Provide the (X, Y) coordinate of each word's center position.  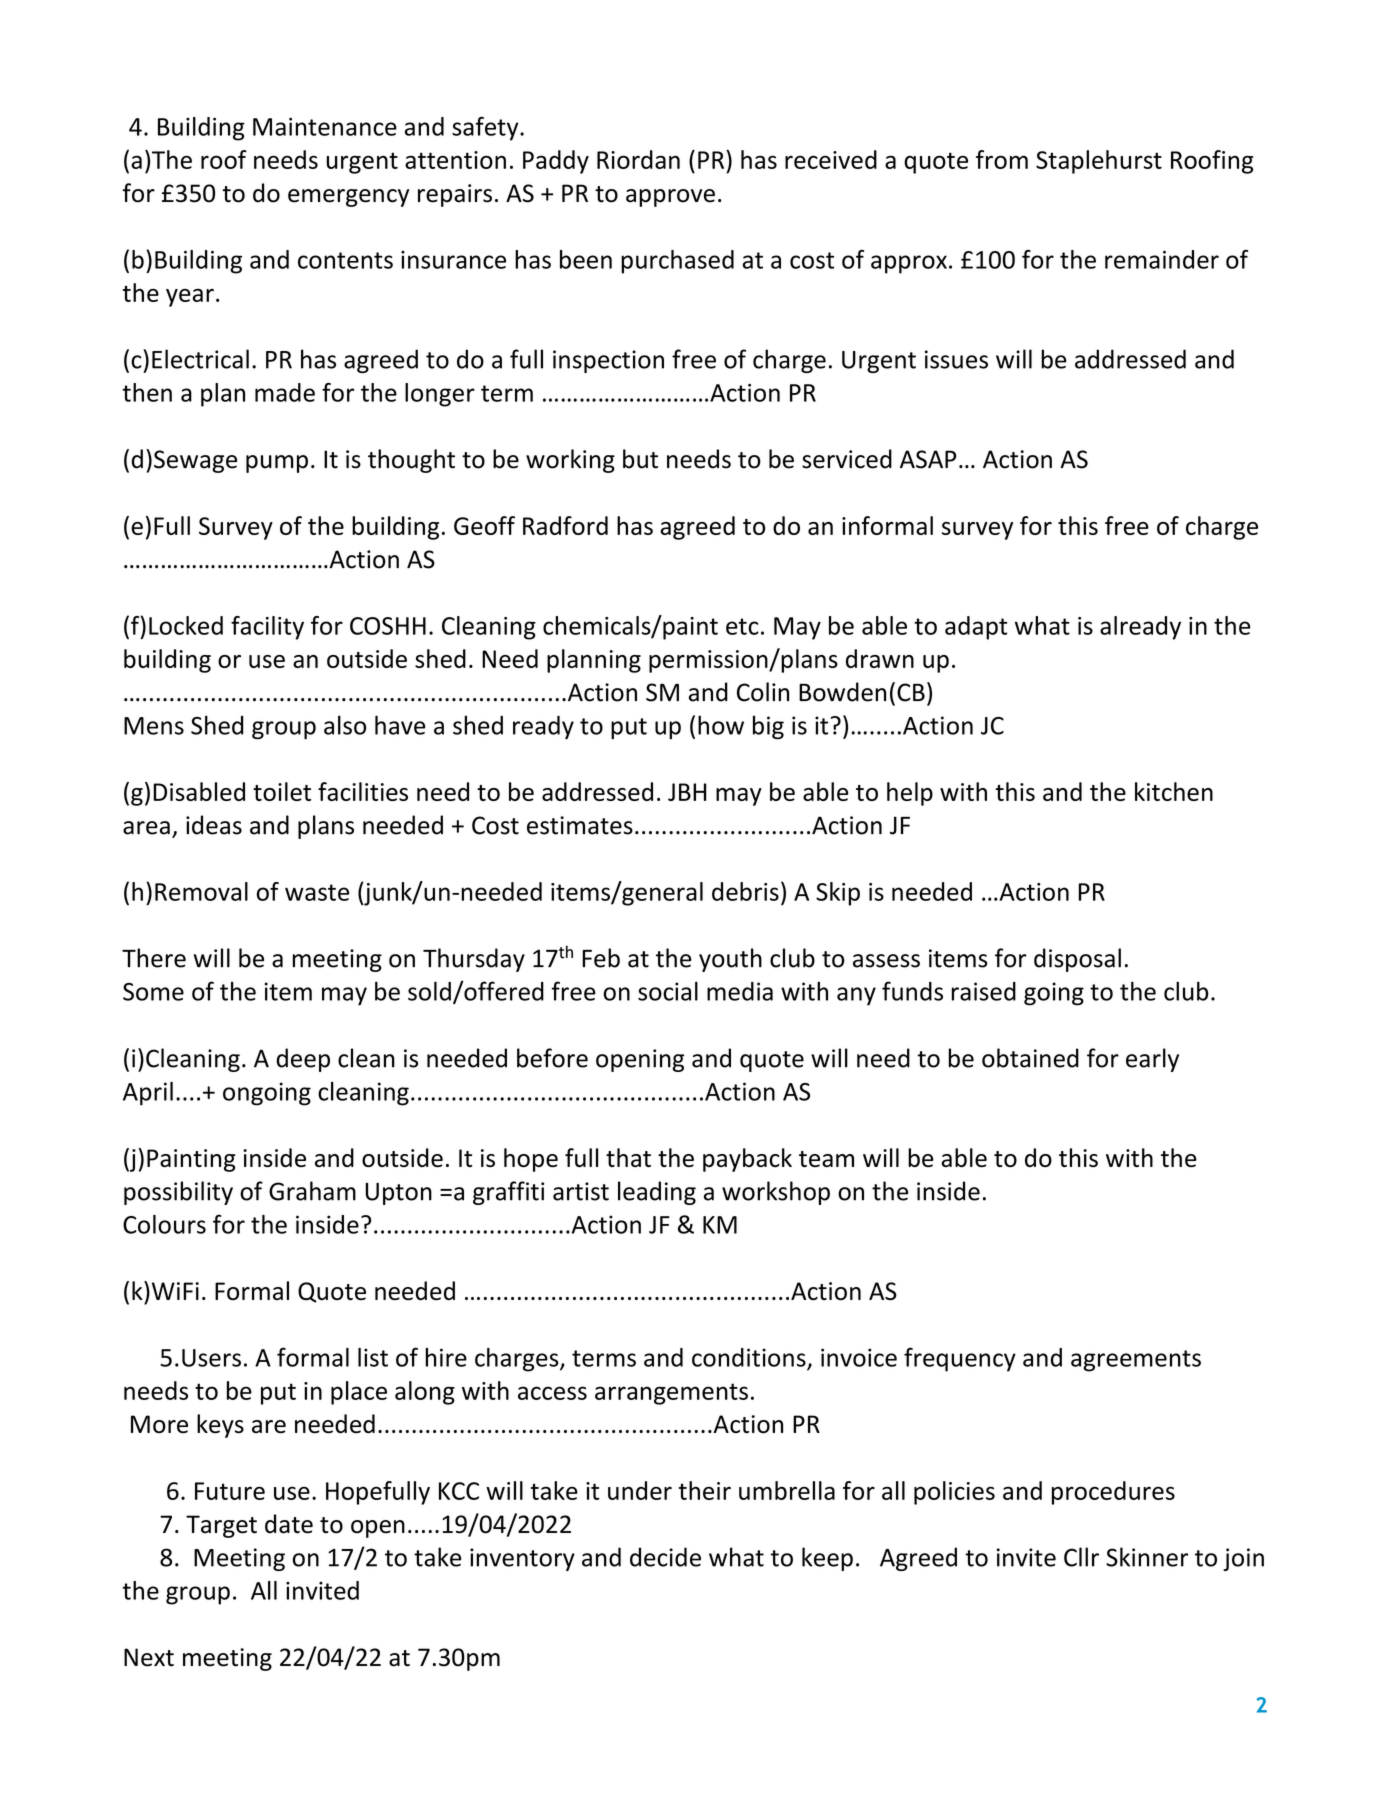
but (640, 459)
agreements (1136, 1361)
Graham (312, 1191)
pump (277, 464)
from (1002, 159)
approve (670, 198)
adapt (976, 628)
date (289, 1524)
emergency (348, 198)
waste (317, 892)
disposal (1077, 960)
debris (745, 891)
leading (657, 1193)
